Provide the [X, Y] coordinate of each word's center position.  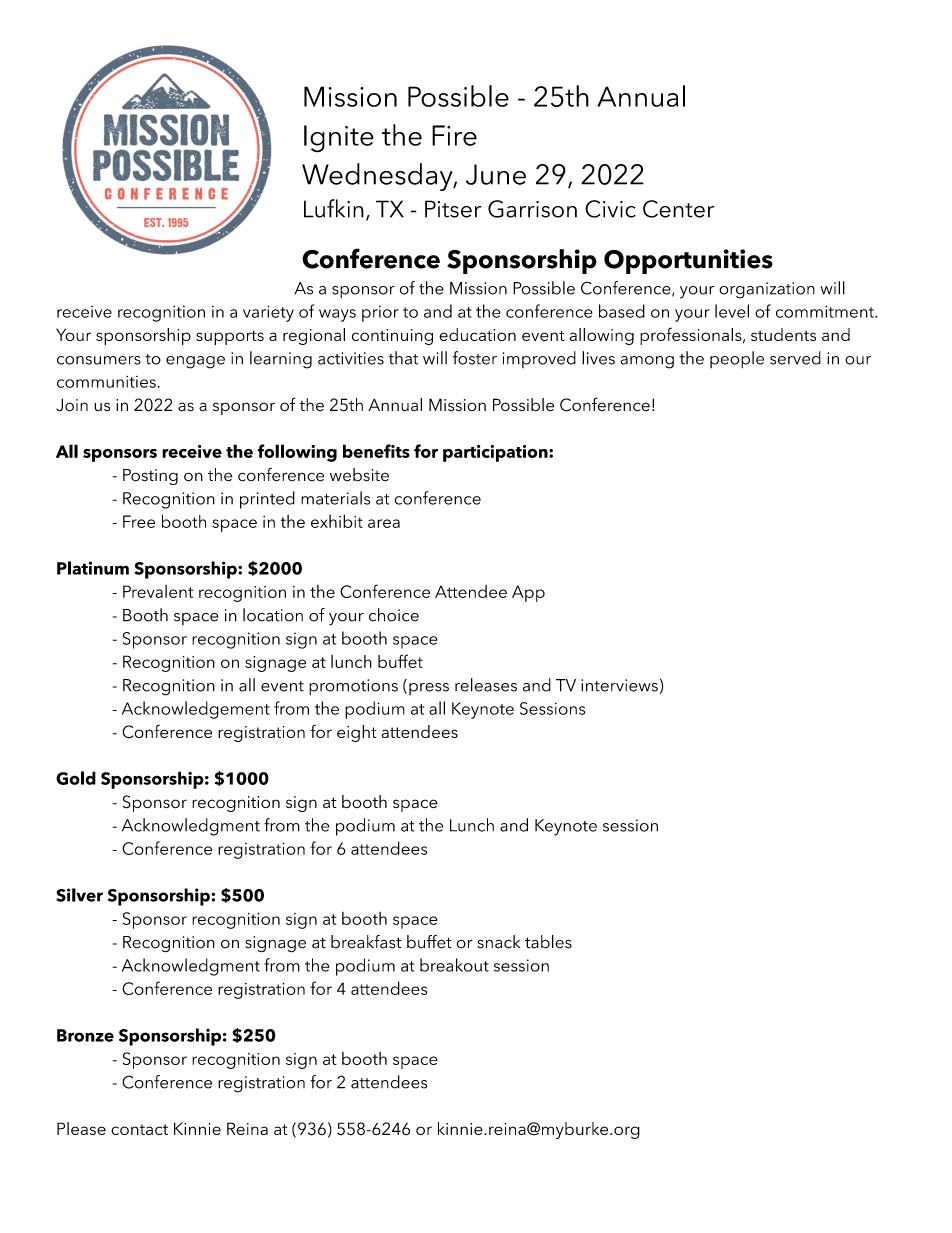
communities [106, 382]
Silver [79, 895]
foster [475, 358]
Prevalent [158, 591]
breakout [454, 965]
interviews [619, 685]
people [737, 359]
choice [394, 615]
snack [498, 942]
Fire [454, 135]
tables [548, 942]
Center [679, 209]
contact [139, 1129]
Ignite [339, 139]
